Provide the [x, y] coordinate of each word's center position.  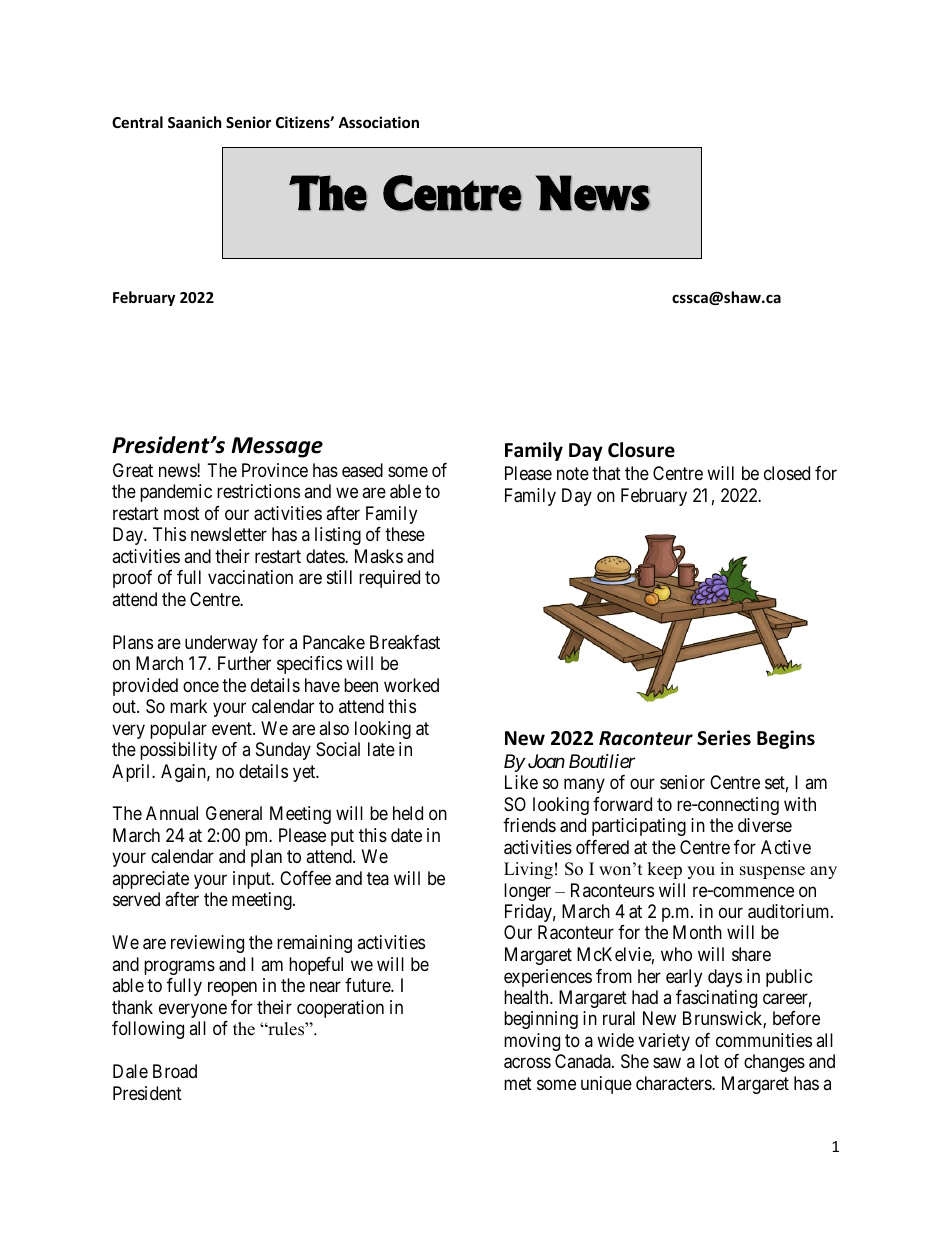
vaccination [250, 577]
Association [378, 122]
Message [277, 447]
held [408, 813]
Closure [641, 450]
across [527, 1063]
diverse [765, 825]
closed [787, 473]
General [234, 813]
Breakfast [405, 642]
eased [362, 470]
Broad [175, 1071]
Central [137, 122]
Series [724, 738]
